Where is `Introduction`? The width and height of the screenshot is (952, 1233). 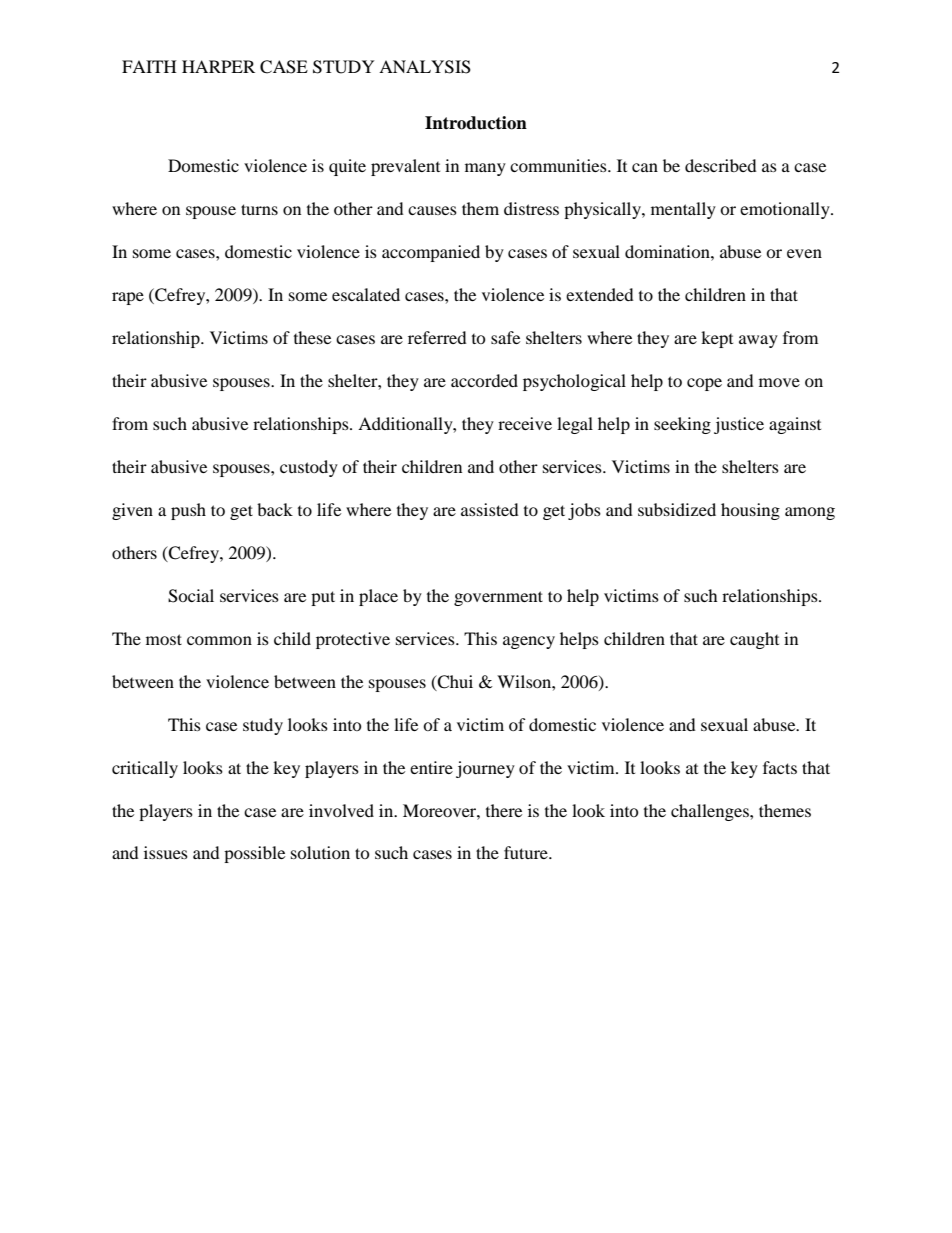 Introduction is located at coordinates (476, 123).
